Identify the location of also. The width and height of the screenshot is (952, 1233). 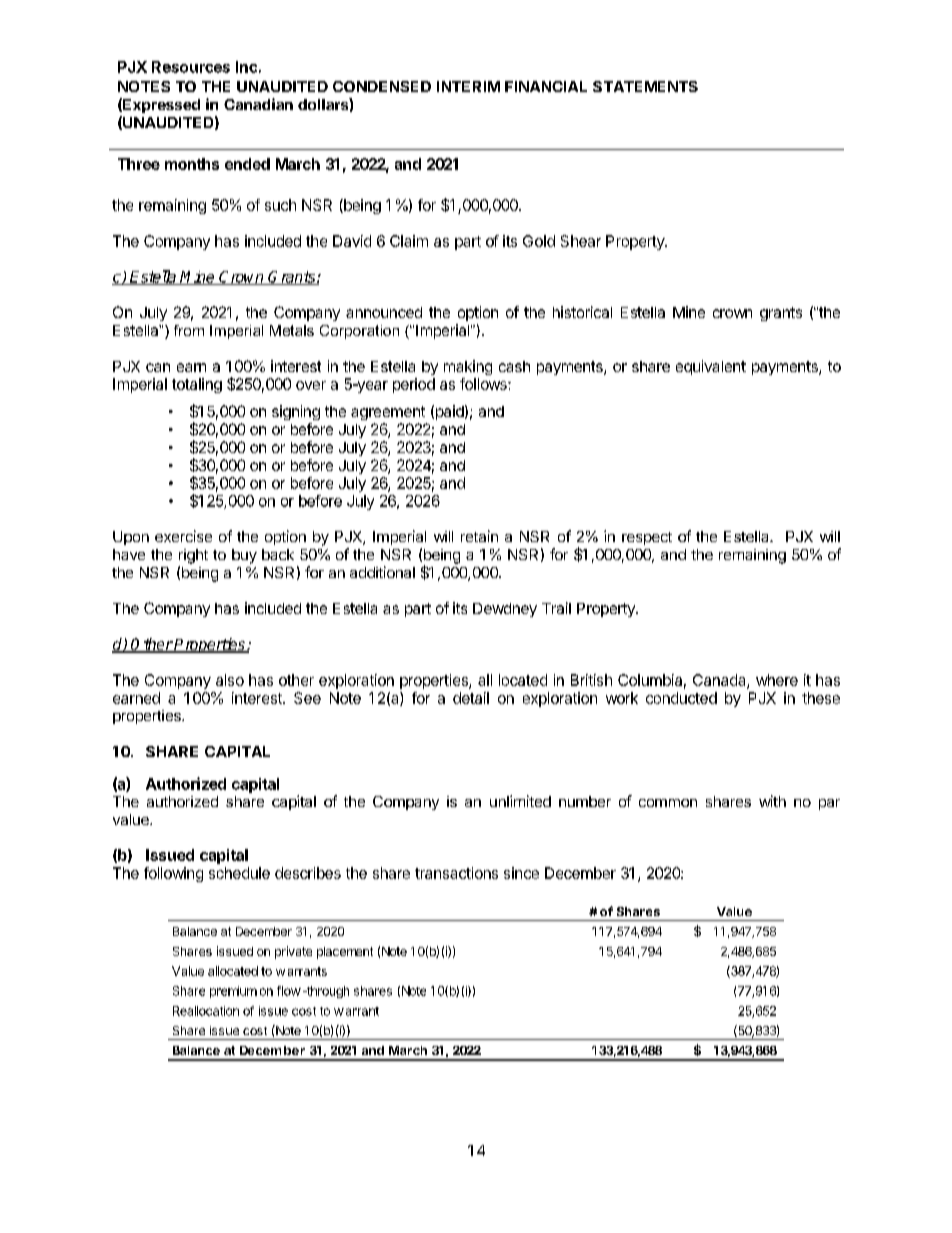
(230, 680).
